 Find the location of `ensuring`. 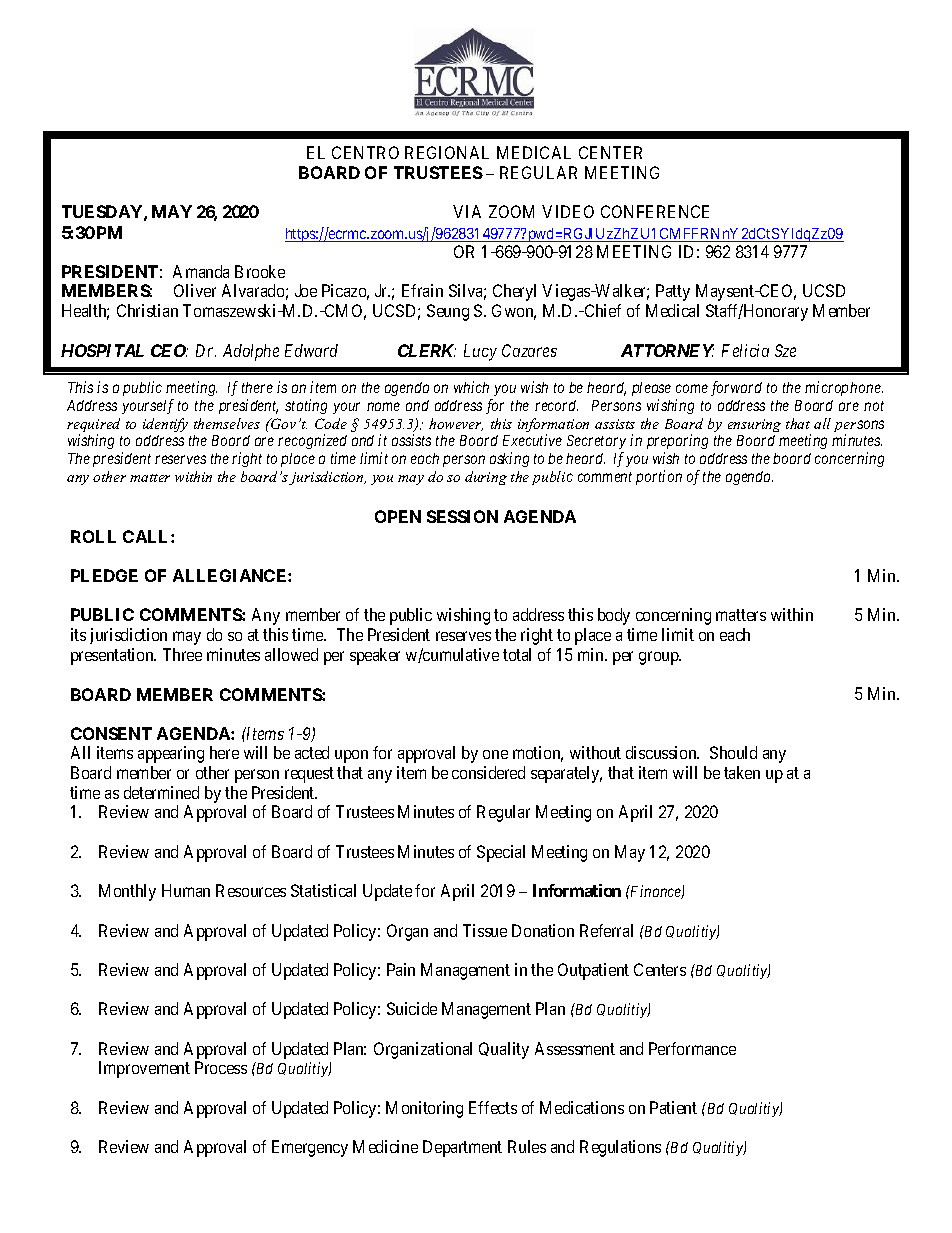

ensuring is located at coordinates (754, 425).
